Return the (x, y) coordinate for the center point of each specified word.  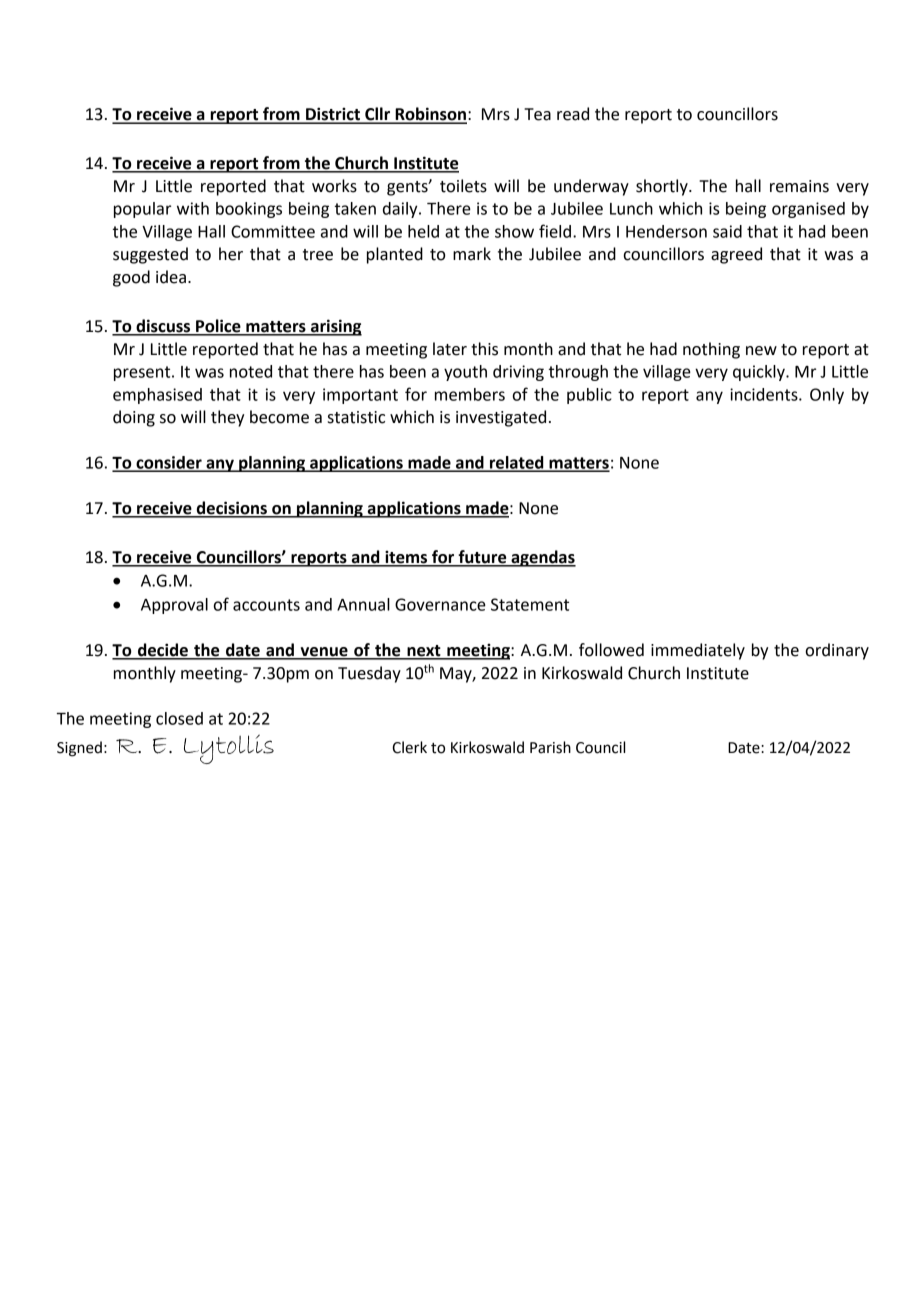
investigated (501, 418)
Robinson (430, 115)
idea (171, 277)
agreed (736, 255)
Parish (550, 747)
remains (799, 186)
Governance (440, 604)
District (333, 115)
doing (134, 418)
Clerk (409, 747)
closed (179, 718)
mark (472, 254)
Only (827, 396)
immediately (698, 651)
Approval (174, 606)
